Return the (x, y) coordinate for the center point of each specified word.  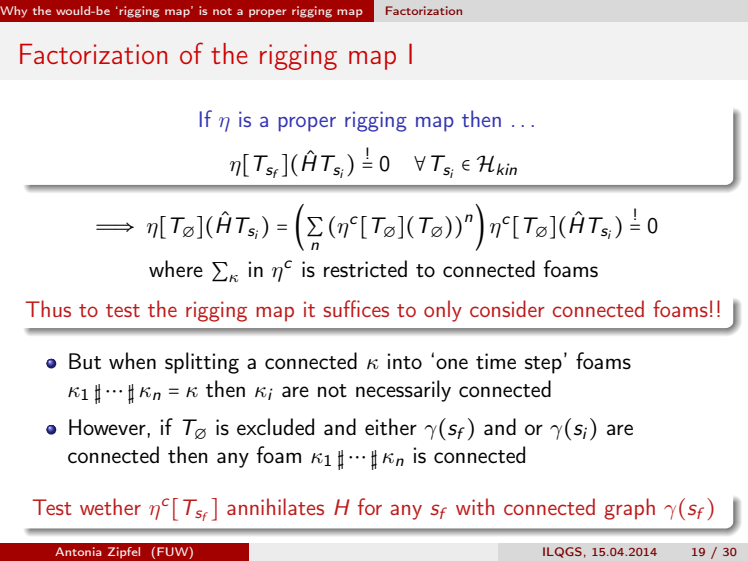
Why (13, 12)
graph (629, 509)
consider (507, 308)
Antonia (78, 551)
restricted (365, 269)
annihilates (275, 506)
